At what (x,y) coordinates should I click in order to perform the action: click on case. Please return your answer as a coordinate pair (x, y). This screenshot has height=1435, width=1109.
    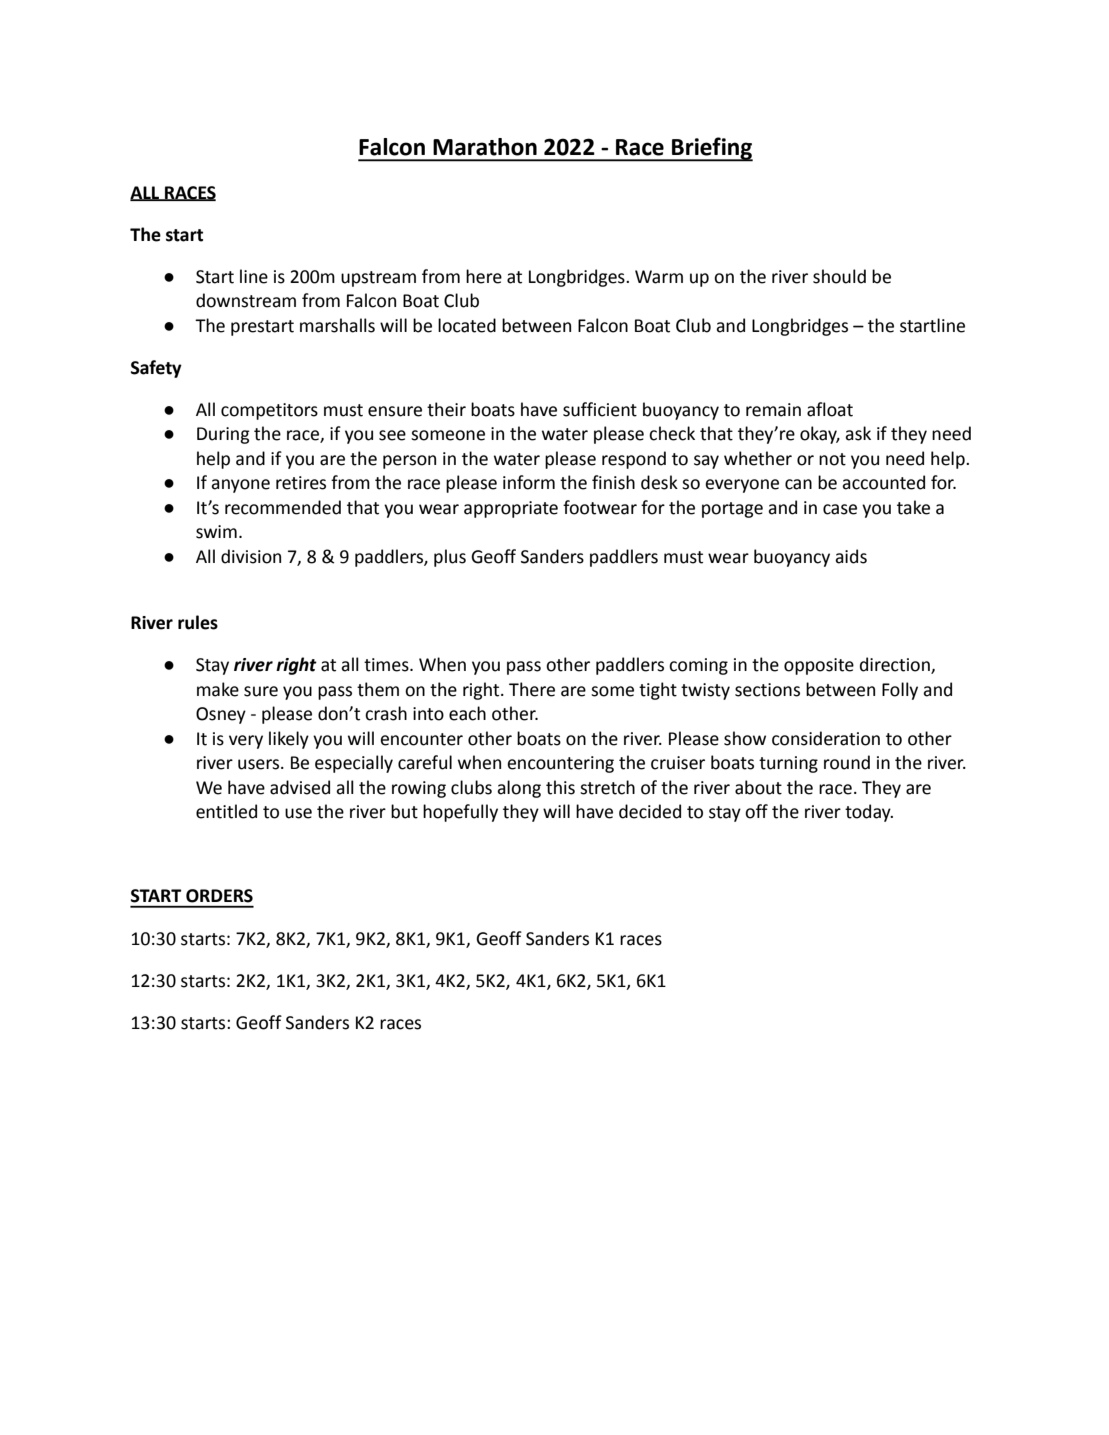
    Looking at the image, I should click on (840, 509).
